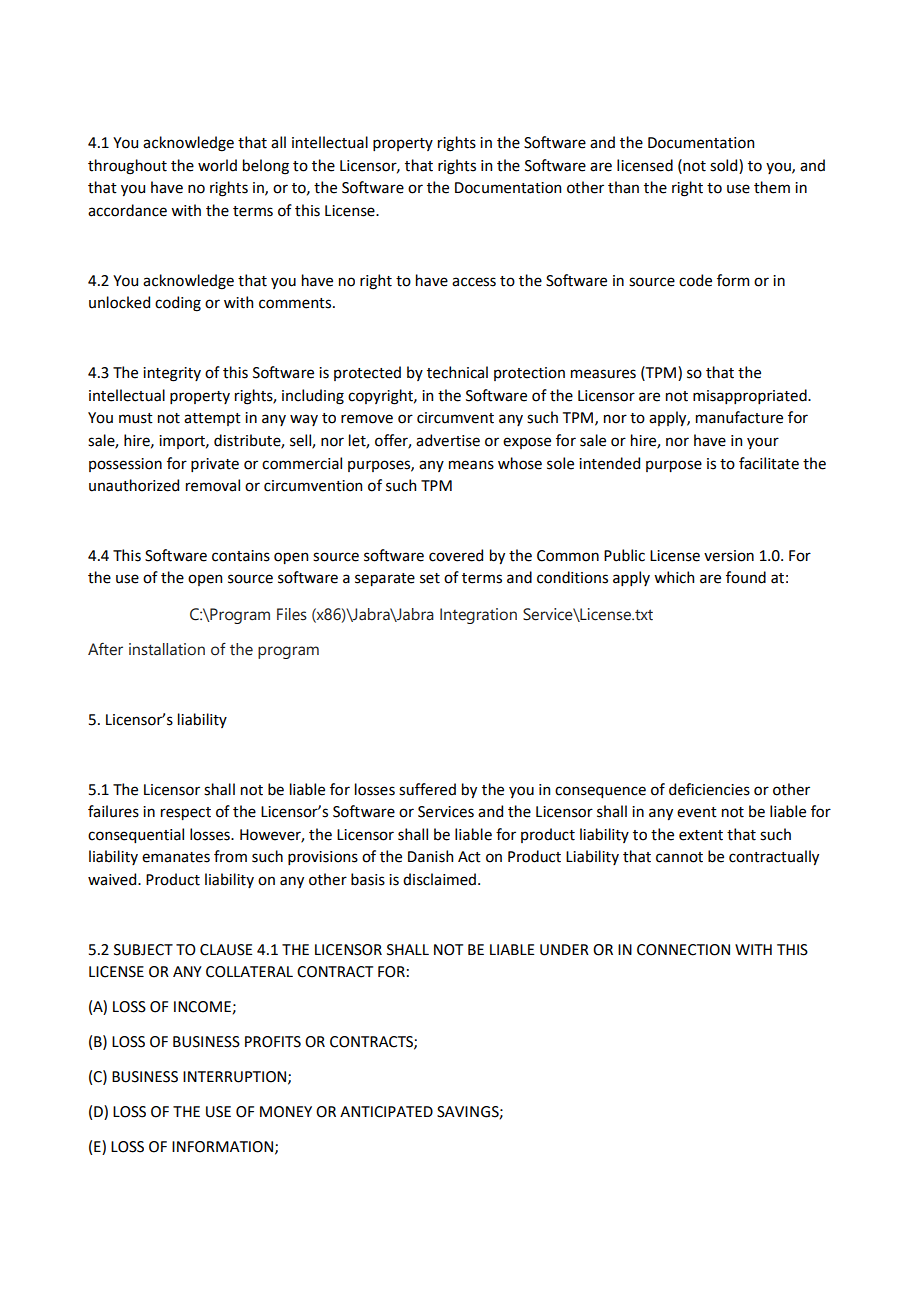  What do you see at coordinates (176, 857) in the image?
I see `emanates` at bounding box center [176, 857].
